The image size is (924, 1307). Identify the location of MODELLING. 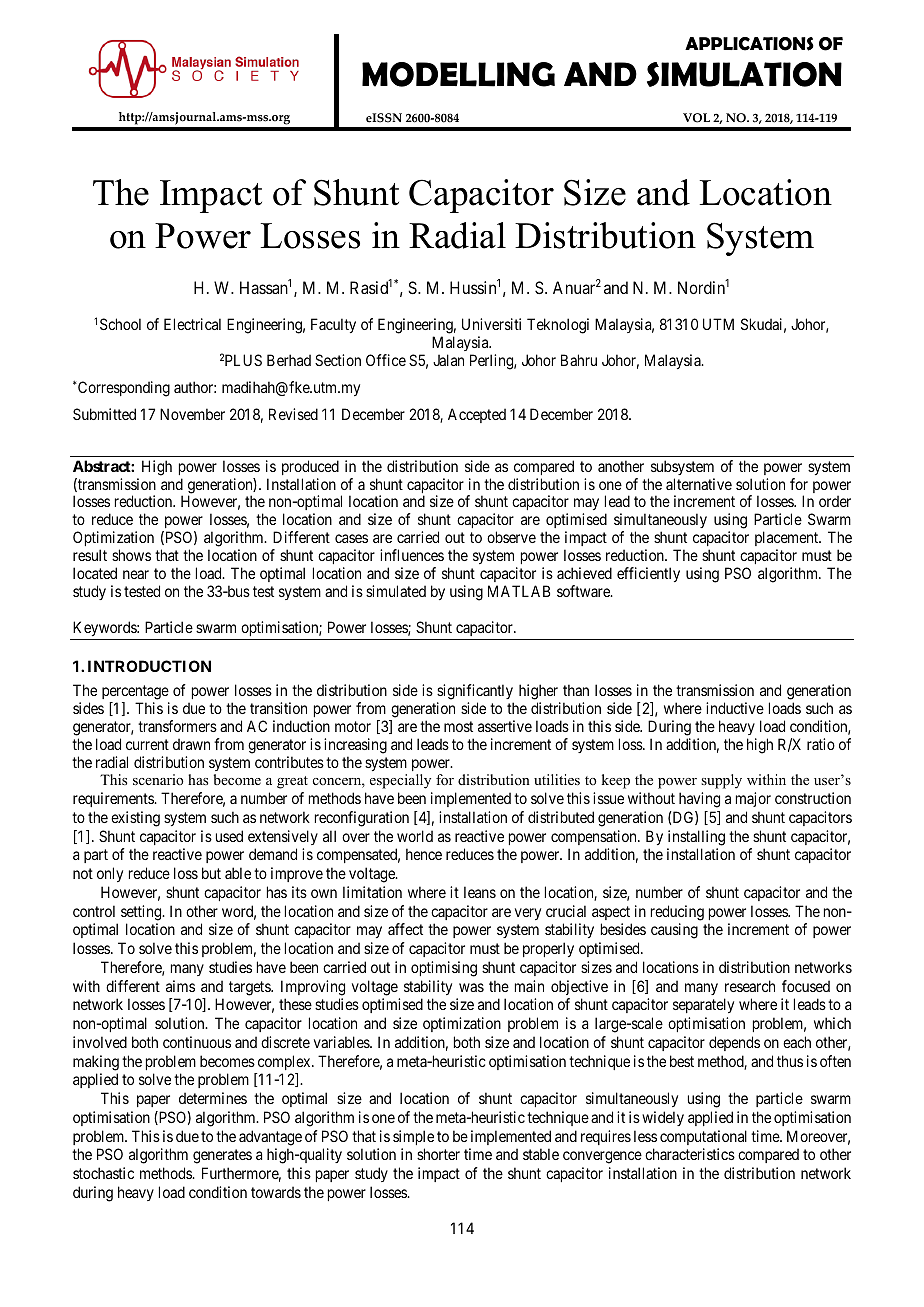
(458, 74).
